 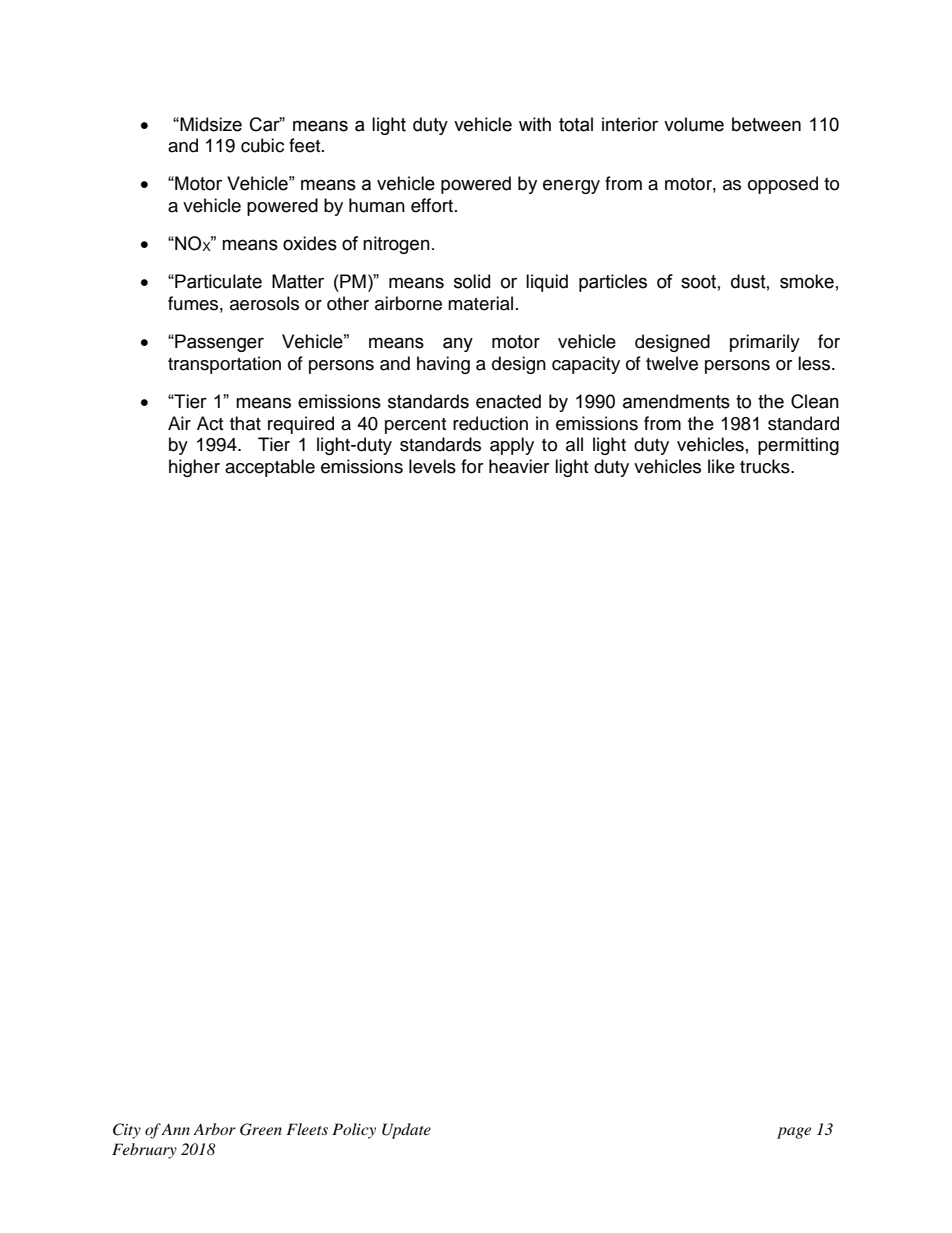 What do you see at coordinates (194, 468) in the document?
I see `higher` at bounding box center [194, 468].
